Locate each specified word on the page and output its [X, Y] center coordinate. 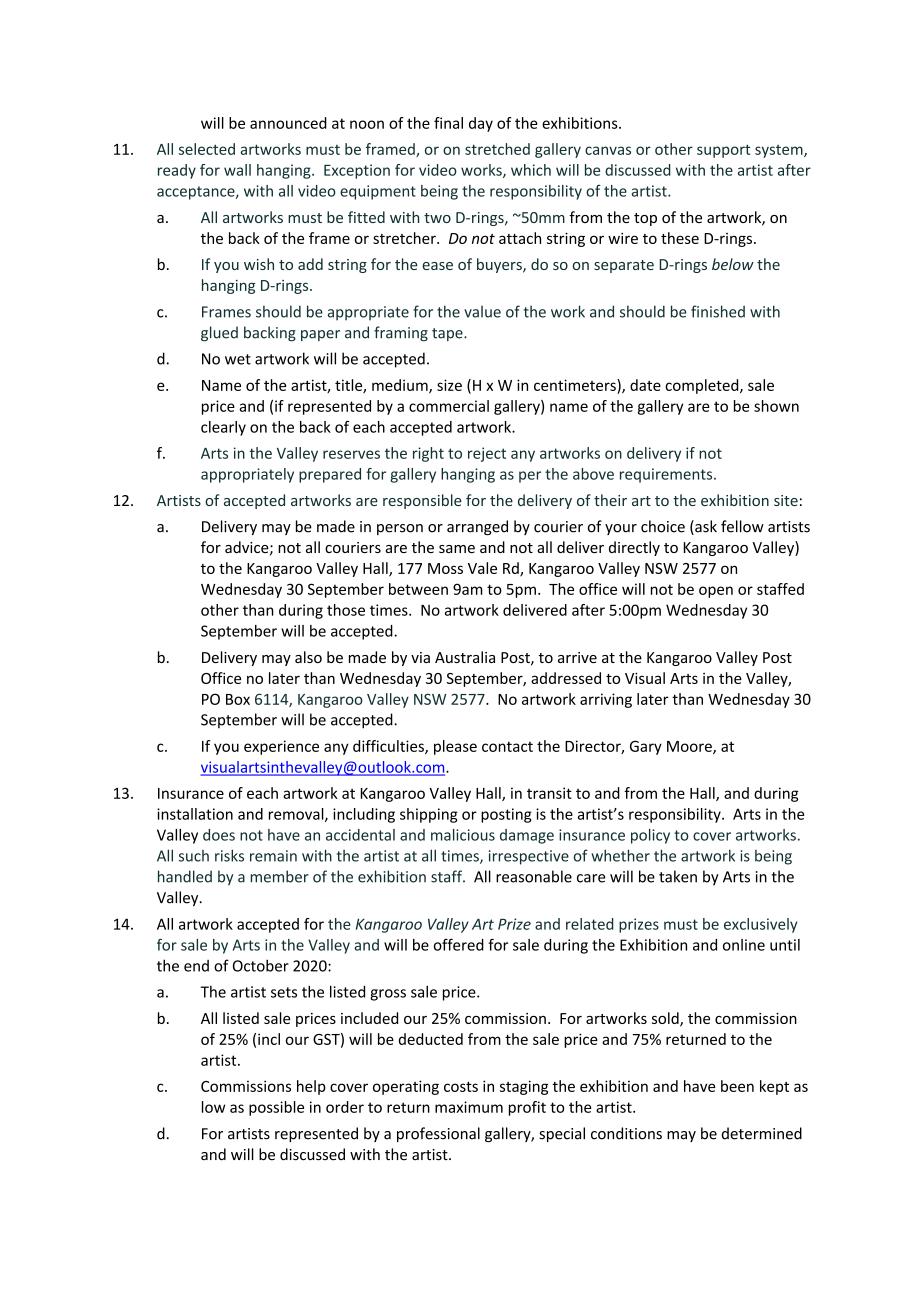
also [308, 657]
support [723, 151]
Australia [465, 657]
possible [276, 1108]
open [716, 592]
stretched [497, 149]
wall [237, 170]
